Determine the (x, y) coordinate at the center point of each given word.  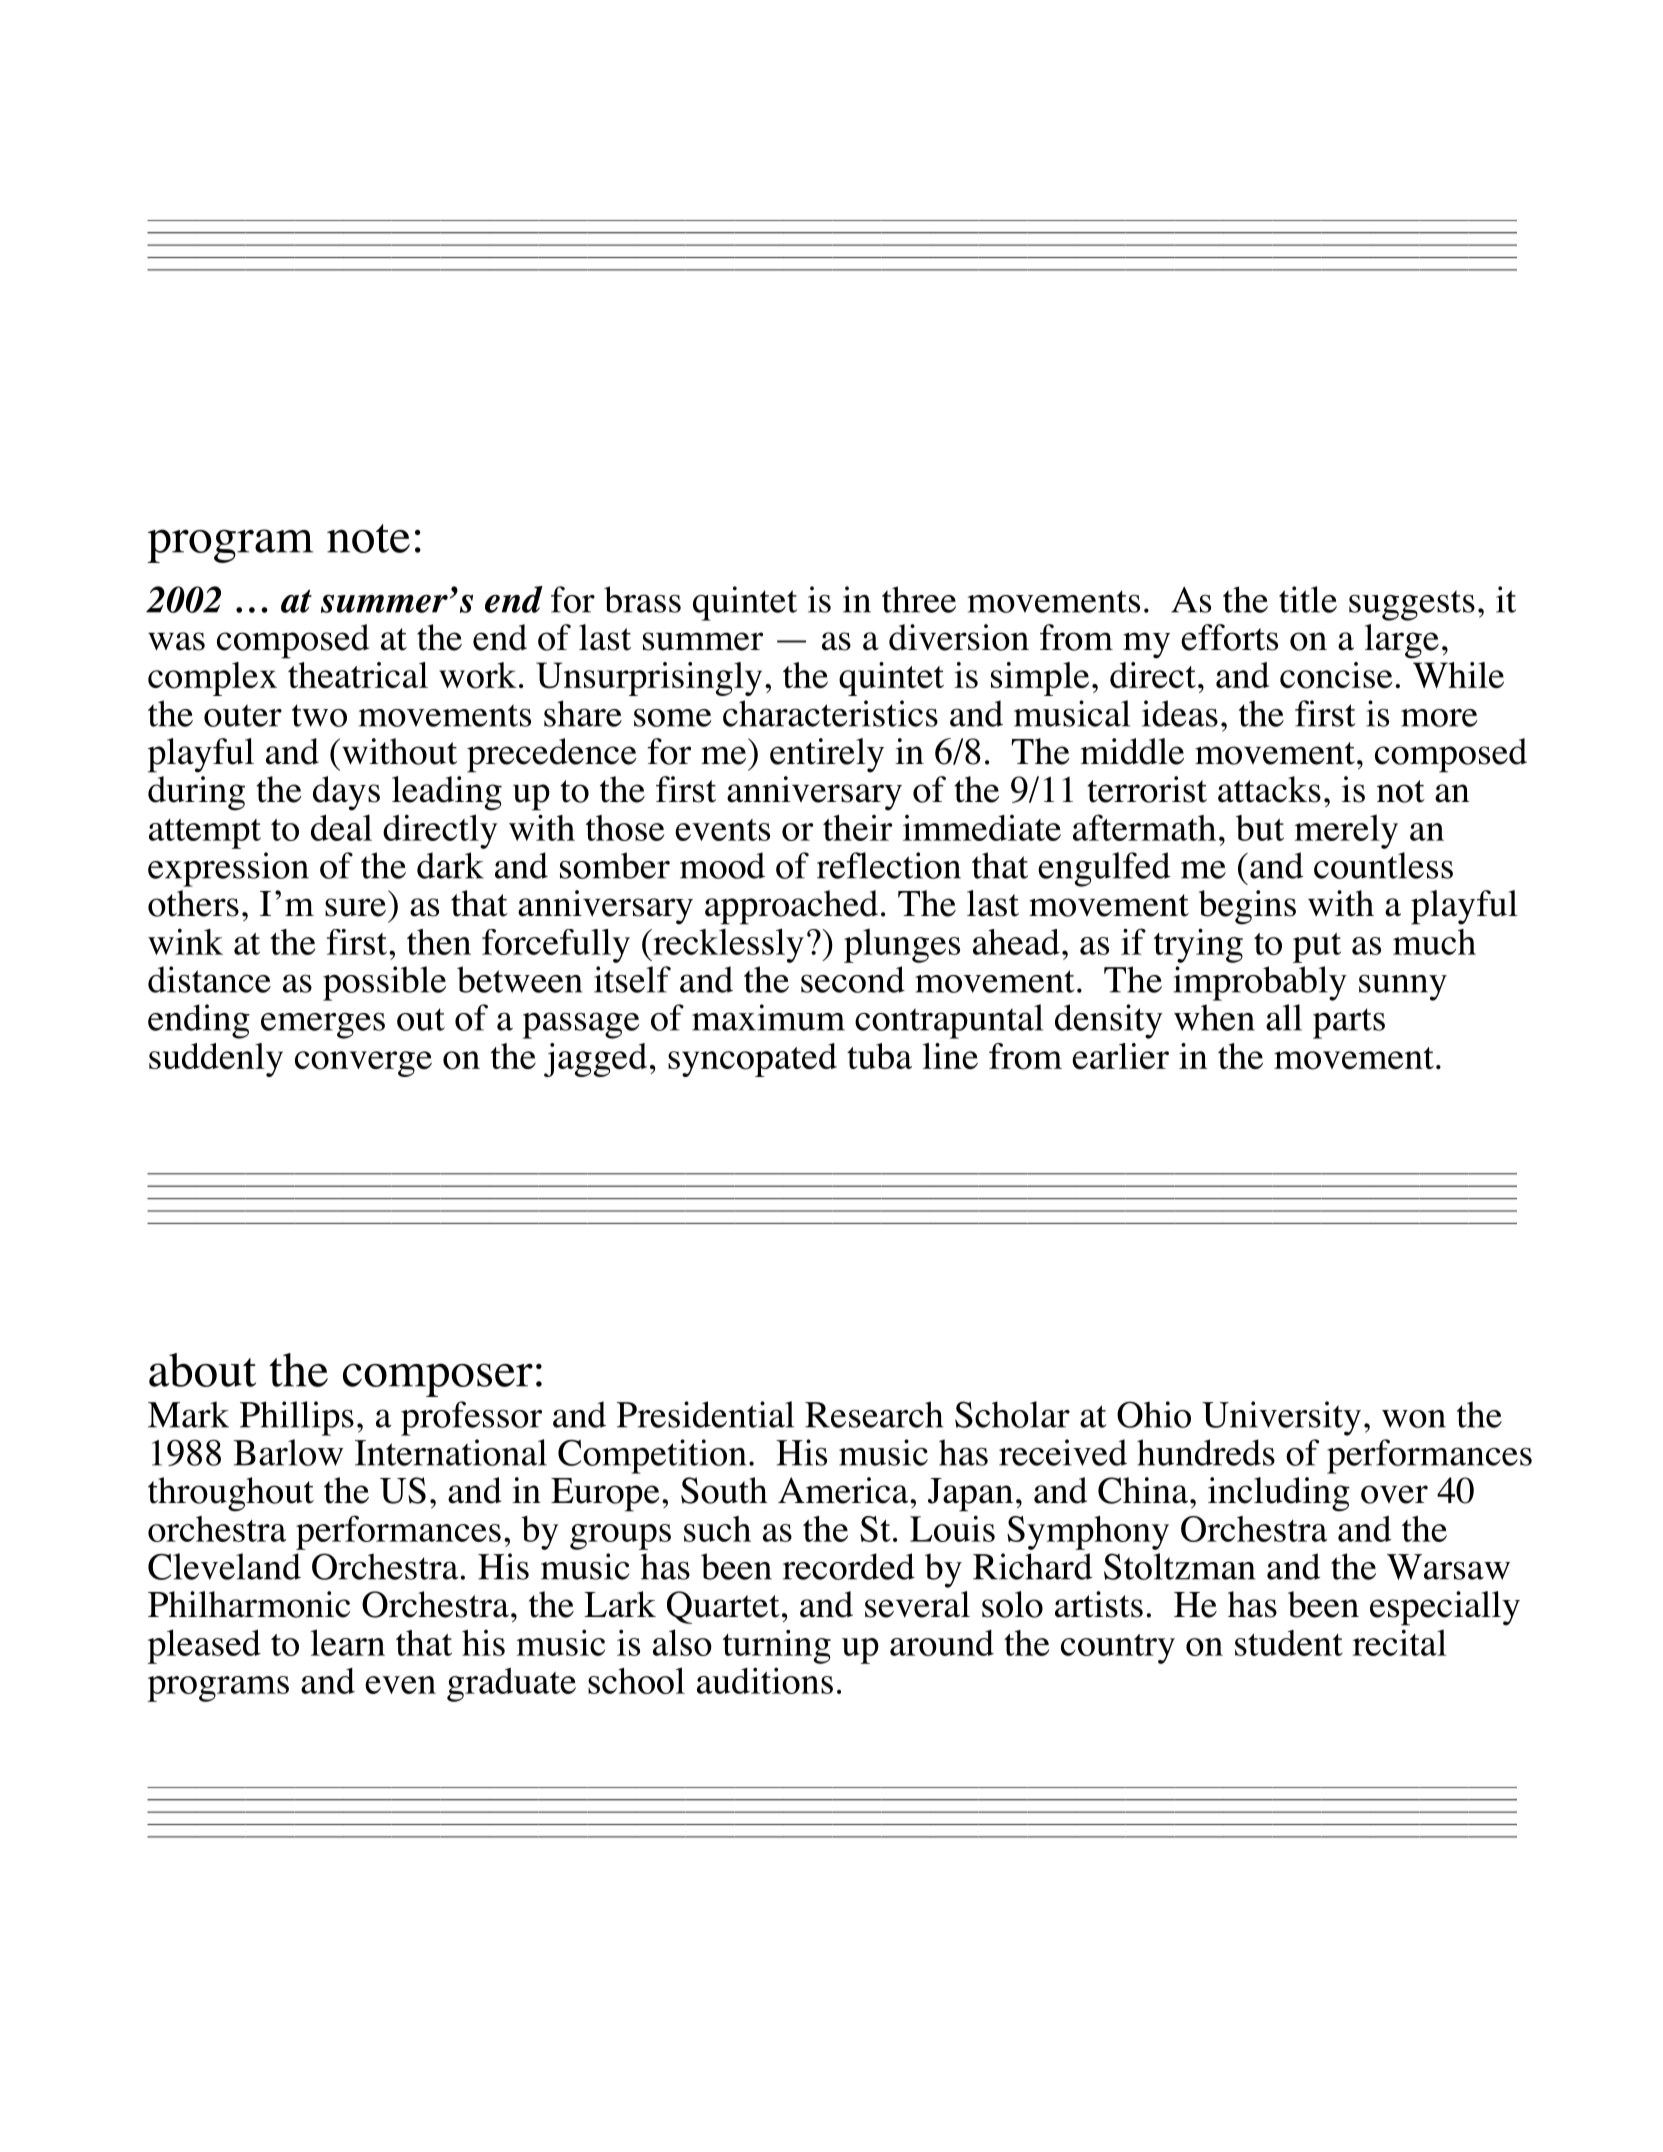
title (1308, 599)
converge (363, 1064)
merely (1346, 831)
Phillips (297, 1418)
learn (347, 1642)
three (919, 599)
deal (341, 827)
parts (1349, 1023)
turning (777, 1647)
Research (874, 1414)
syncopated (752, 1060)
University (1281, 1418)
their (857, 828)
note (368, 538)
